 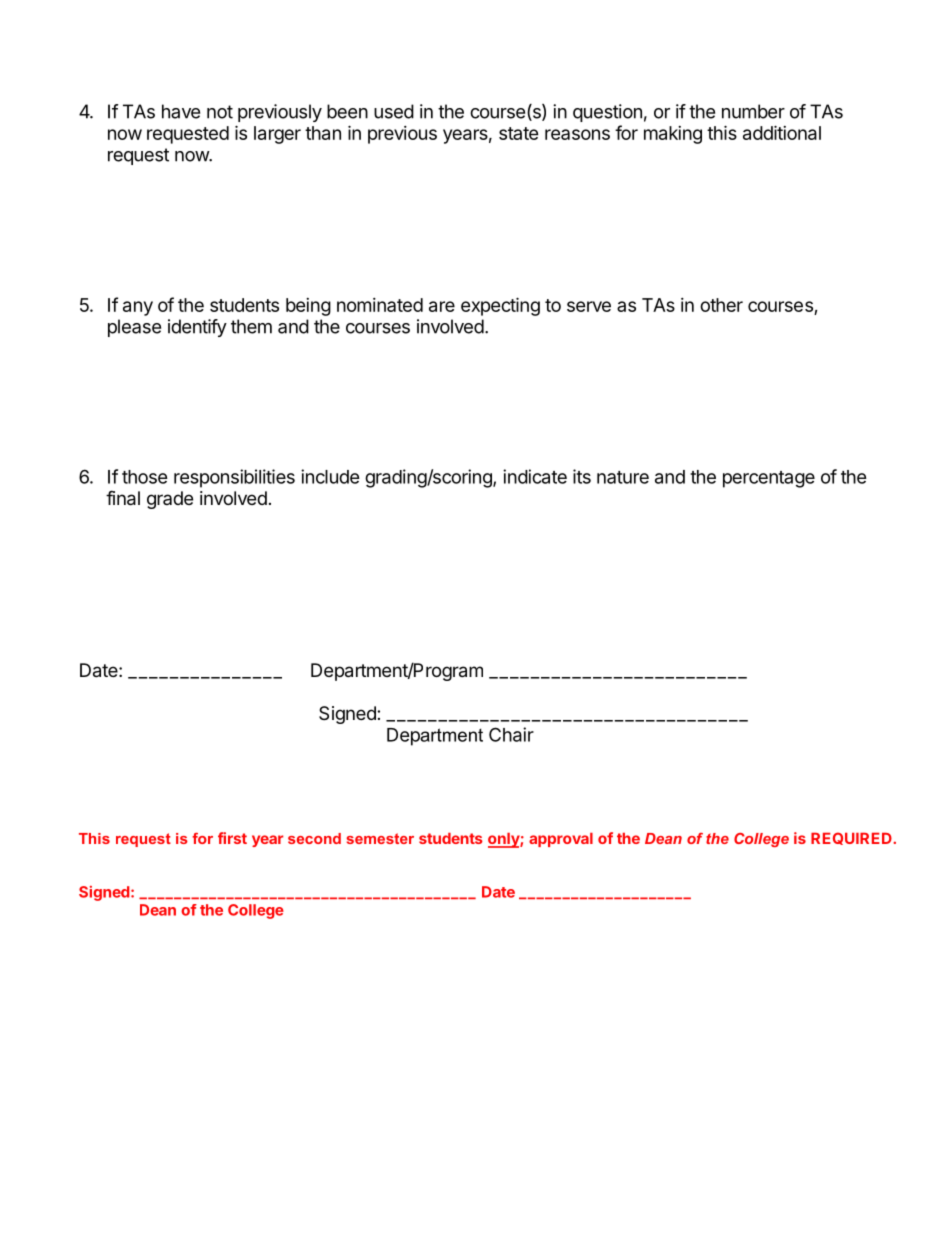 What do you see at coordinates (782, 132) in the image?
I see `additional` at bounding box center [782, 132].
